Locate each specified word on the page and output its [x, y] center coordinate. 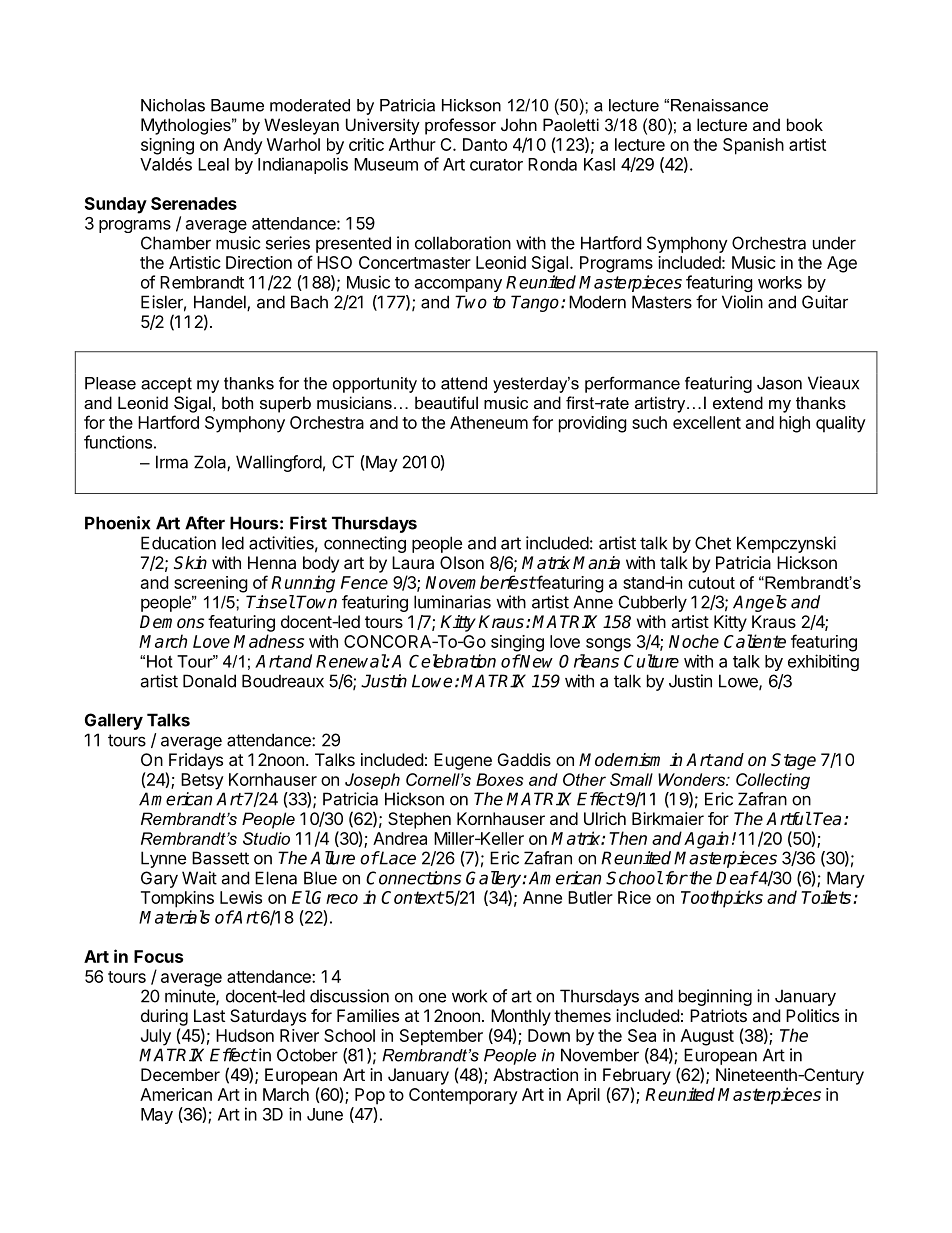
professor [460, 126]
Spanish [753, 146]
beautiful [446, 402]
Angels [760, 603]
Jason [779, 383]
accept [166, 385]
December [180, 1074]
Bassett [220, 858]
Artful [788, 819]
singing [517, 643]
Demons [172, 622]
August [707, 1037]
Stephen [419, 820]
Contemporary [463, 1096]
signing [167, 146]
